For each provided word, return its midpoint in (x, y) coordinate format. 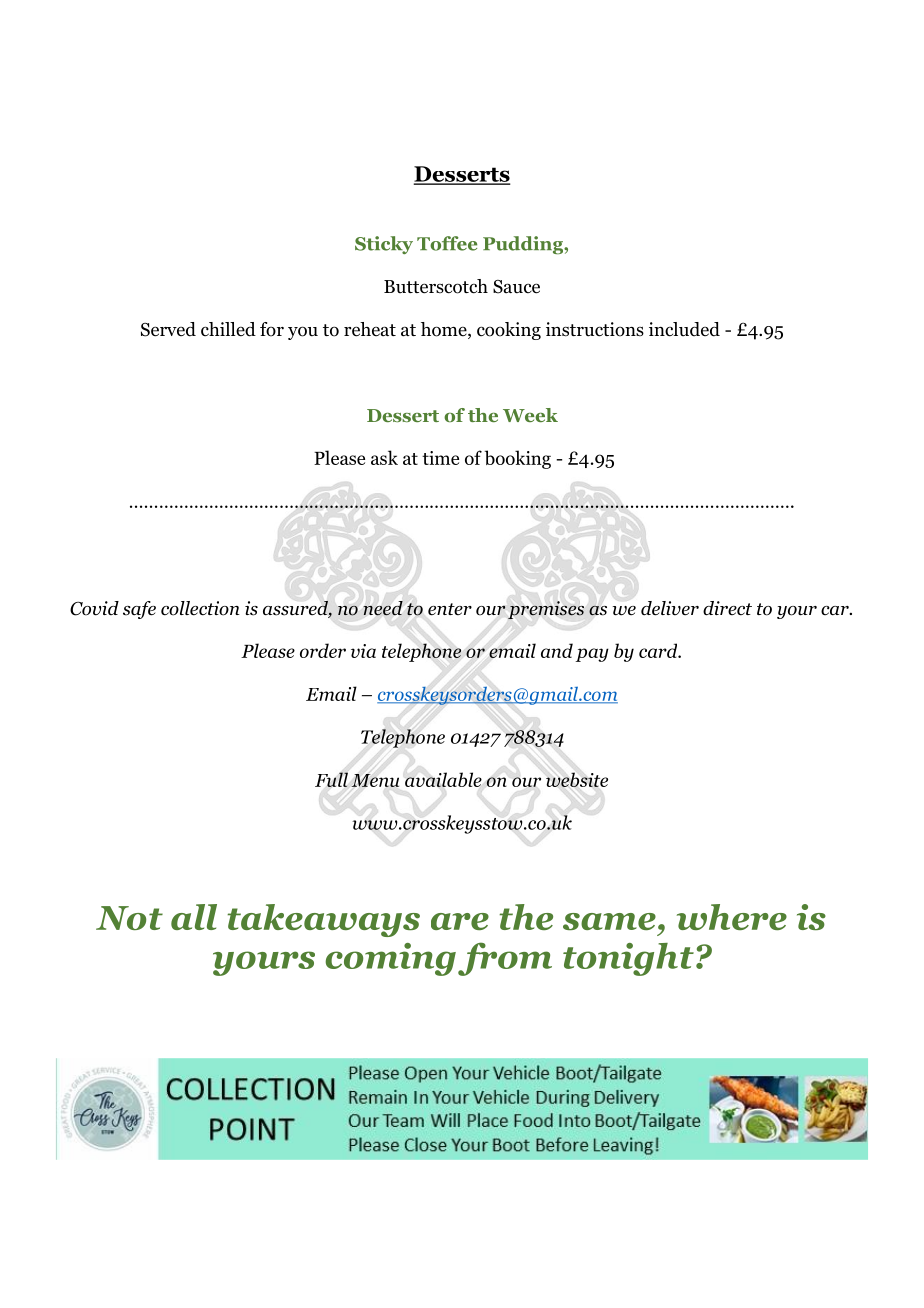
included (684, 329)
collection (200, 608)
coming (390, 959)
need (383, 608)
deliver (670, 608)
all (194, 917)
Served (168, 329)
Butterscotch (436, 286)
